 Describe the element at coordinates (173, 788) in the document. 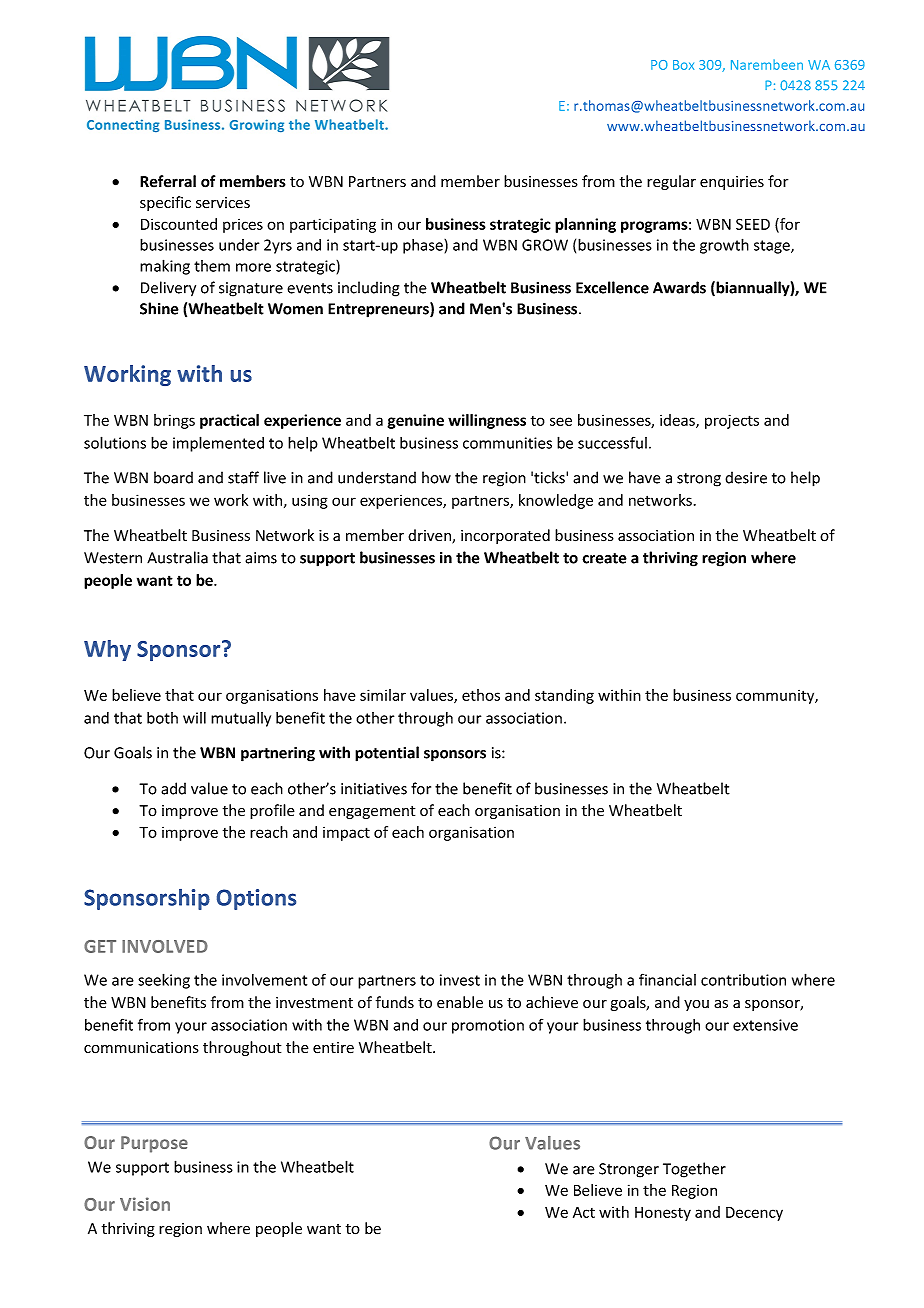

I see `add` at that location.
